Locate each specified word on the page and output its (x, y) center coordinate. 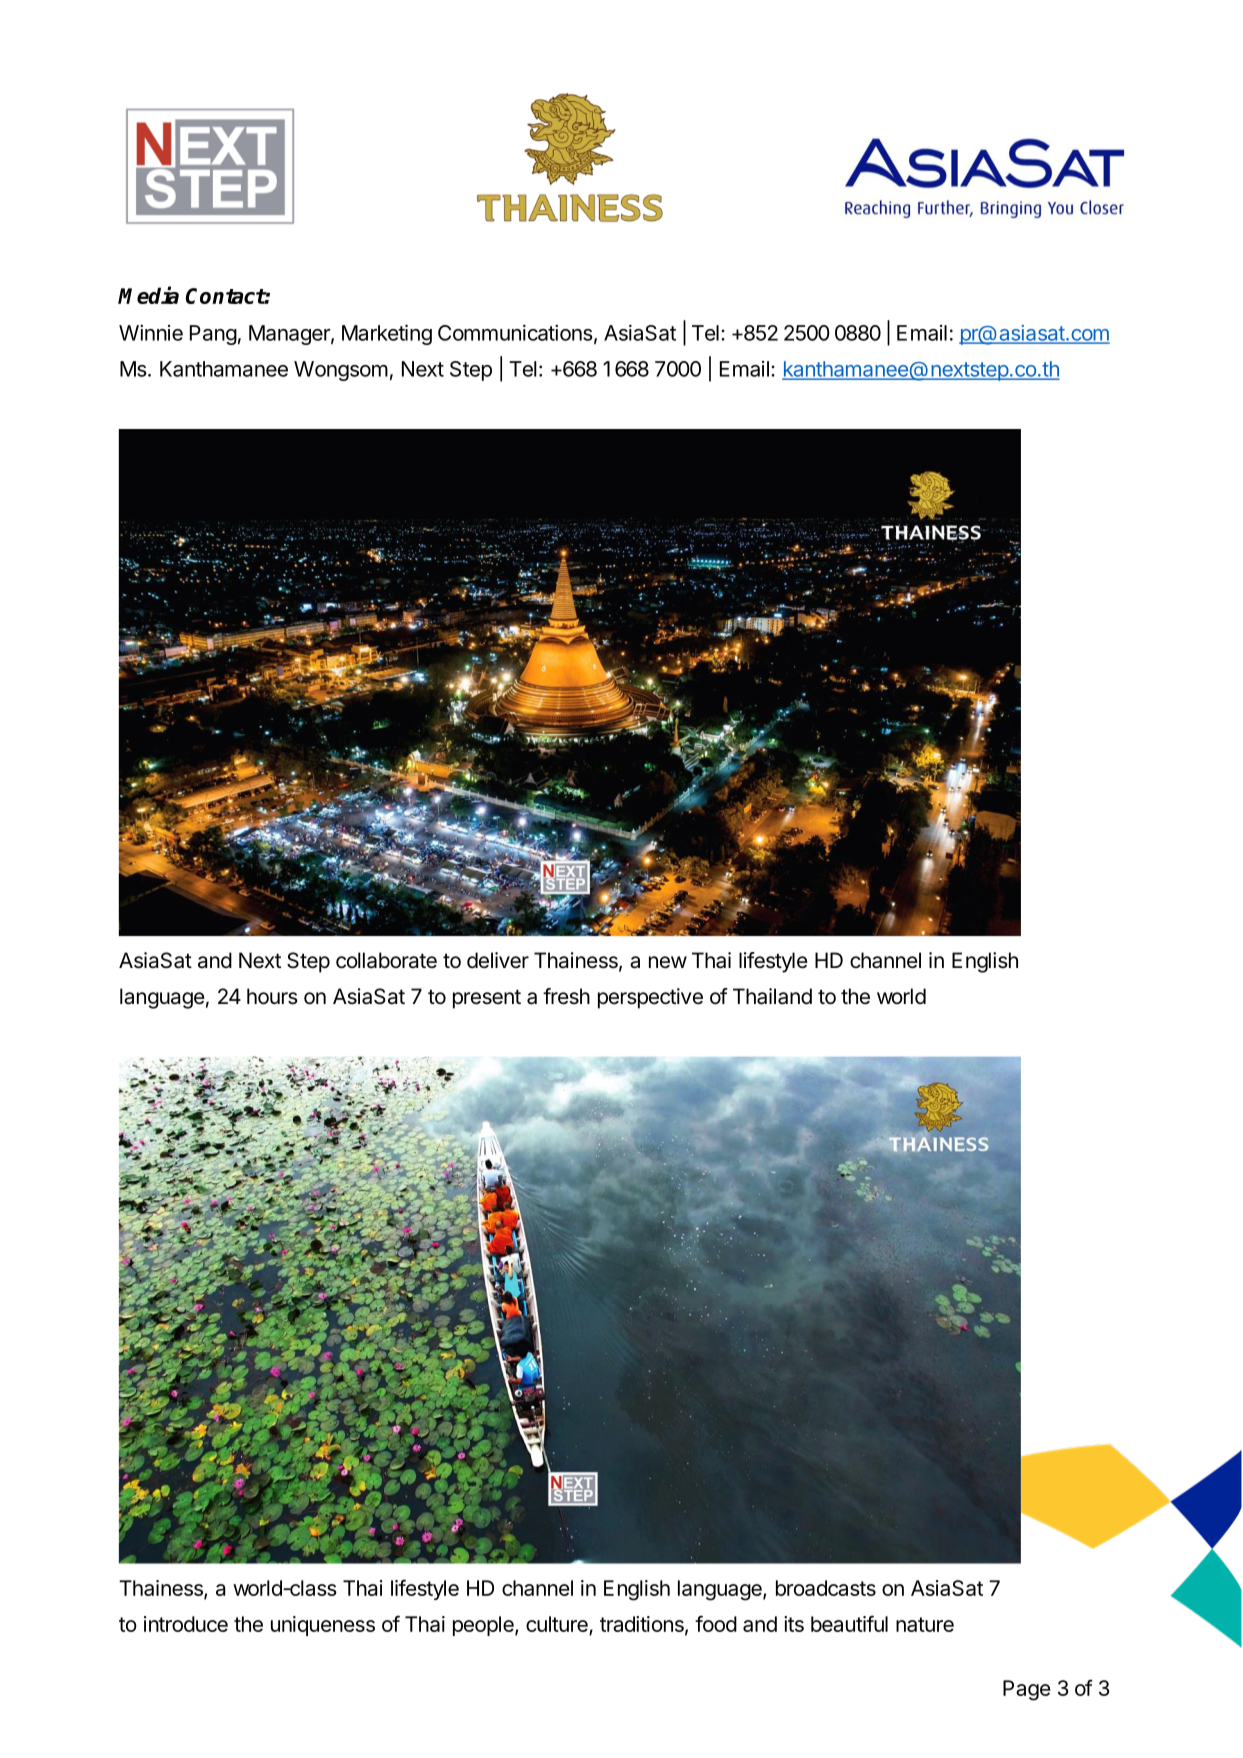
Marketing (387, 334)
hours (272, 996)
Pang (213, 335)
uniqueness (323, 1626)
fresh (566, 996)
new (668, 962)
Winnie (151, 333)
